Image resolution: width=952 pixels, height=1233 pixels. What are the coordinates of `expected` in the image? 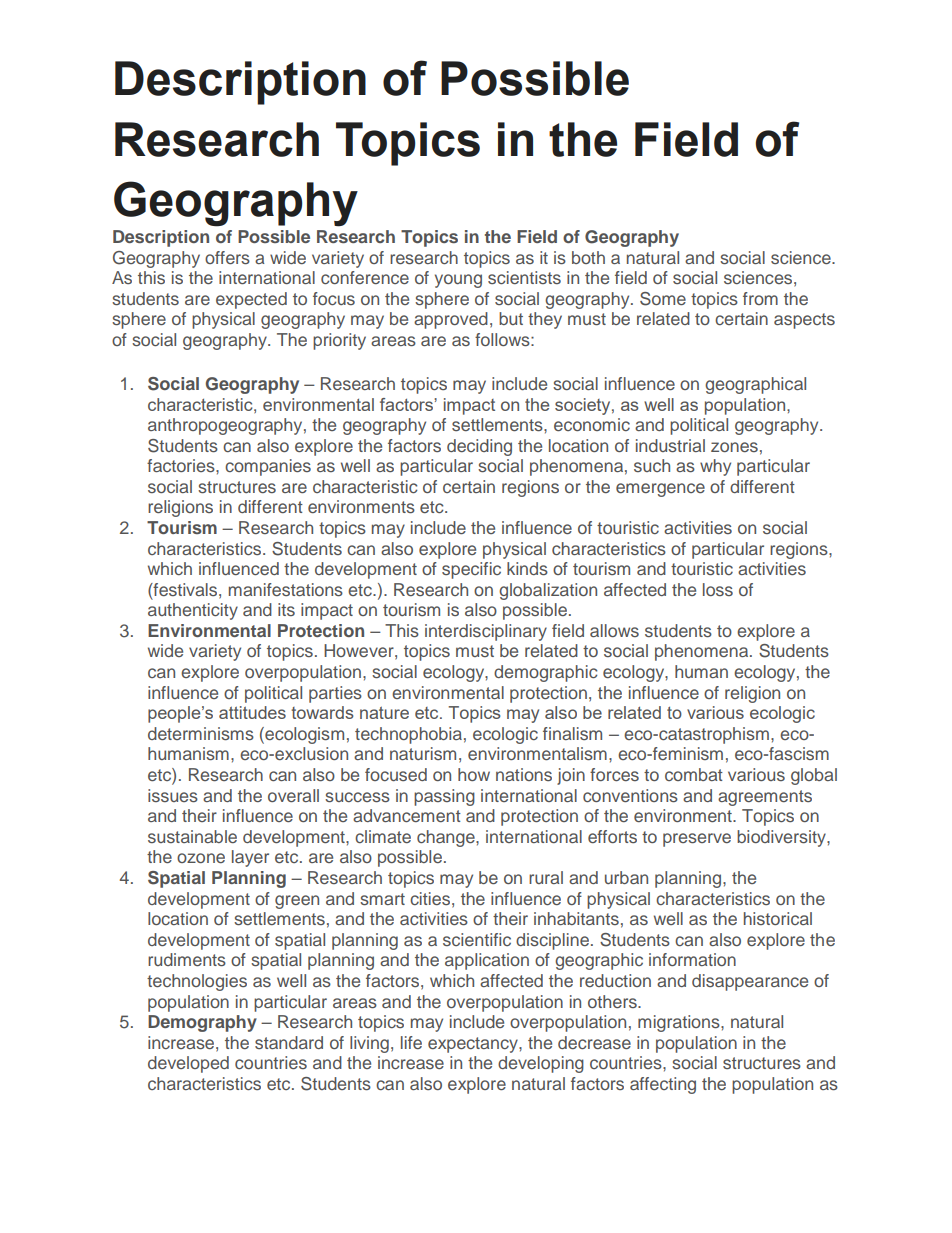 It's located at (251, 300).
